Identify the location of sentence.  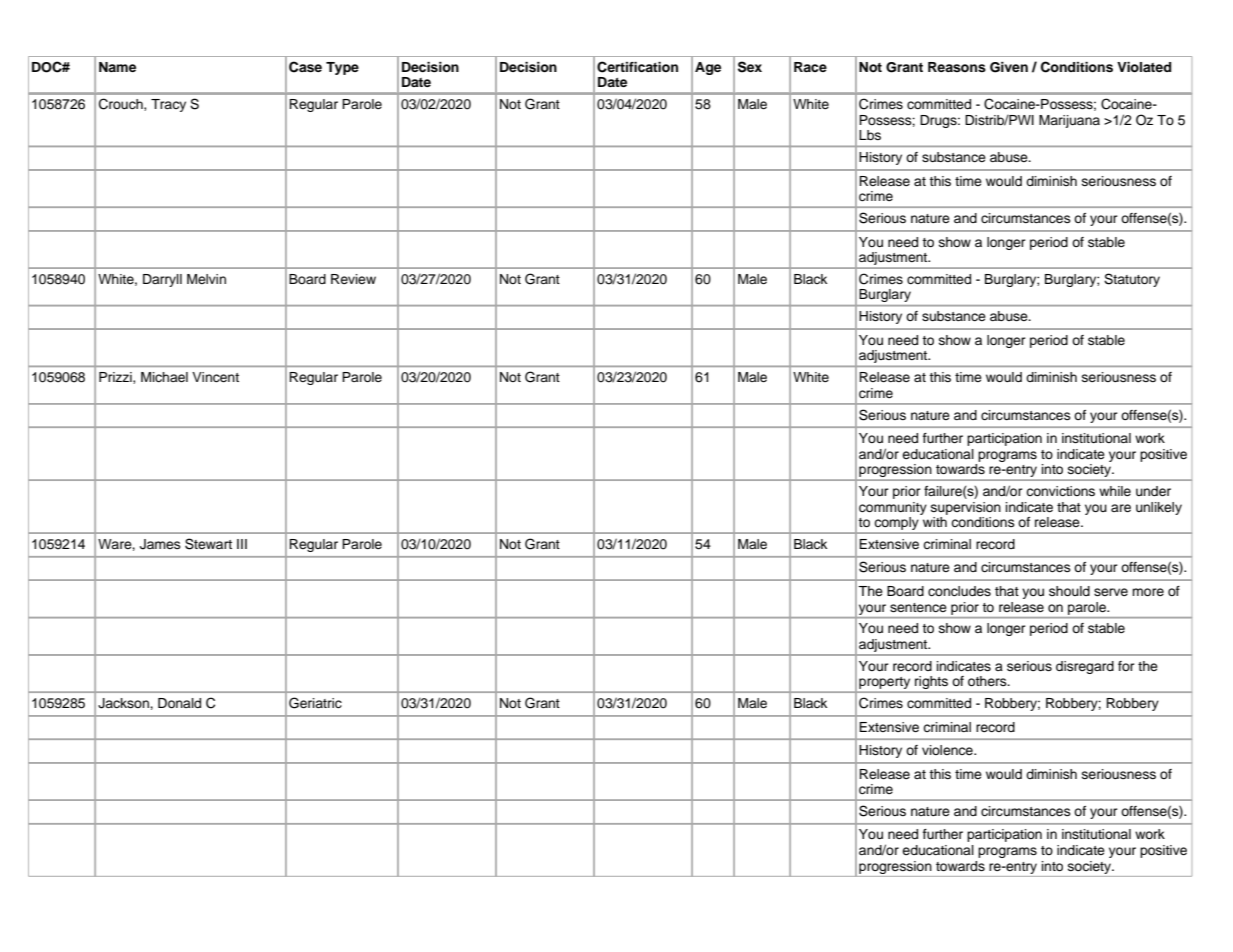
(918, 607).
